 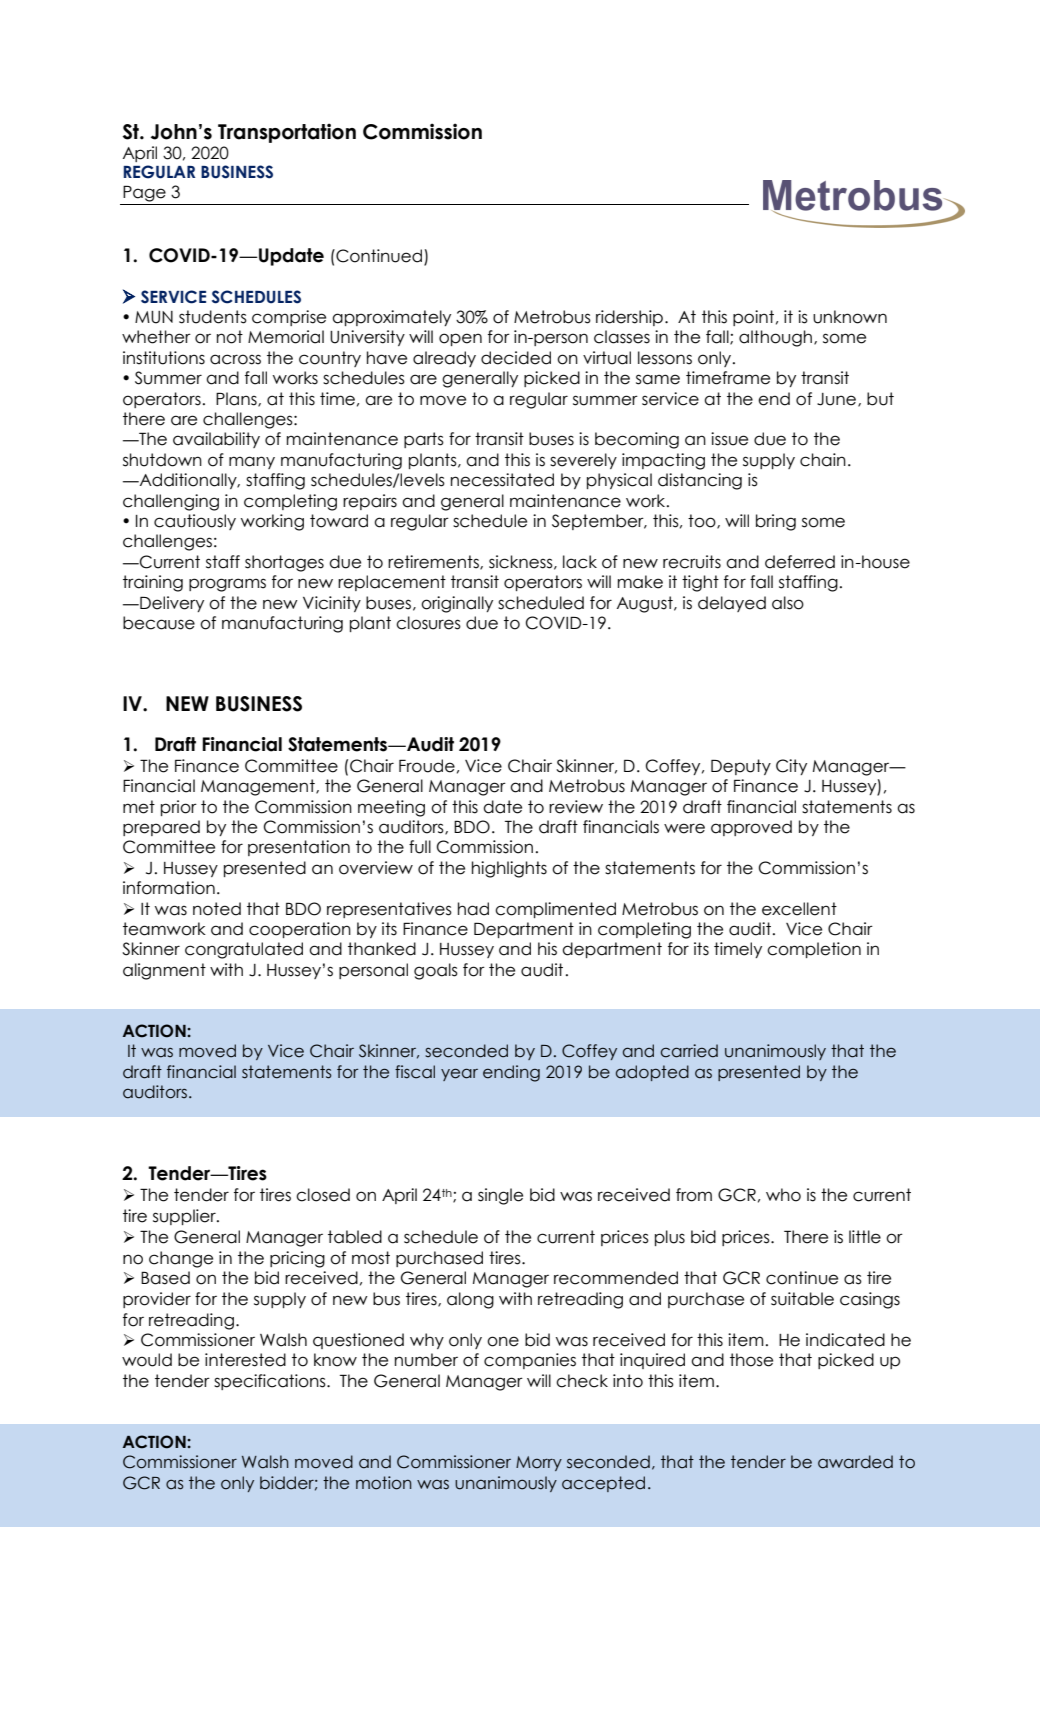 What do you see at coordinates (855, 1462) in the screenshot?
I see `awarded` at bounding box center [855, 1462].
